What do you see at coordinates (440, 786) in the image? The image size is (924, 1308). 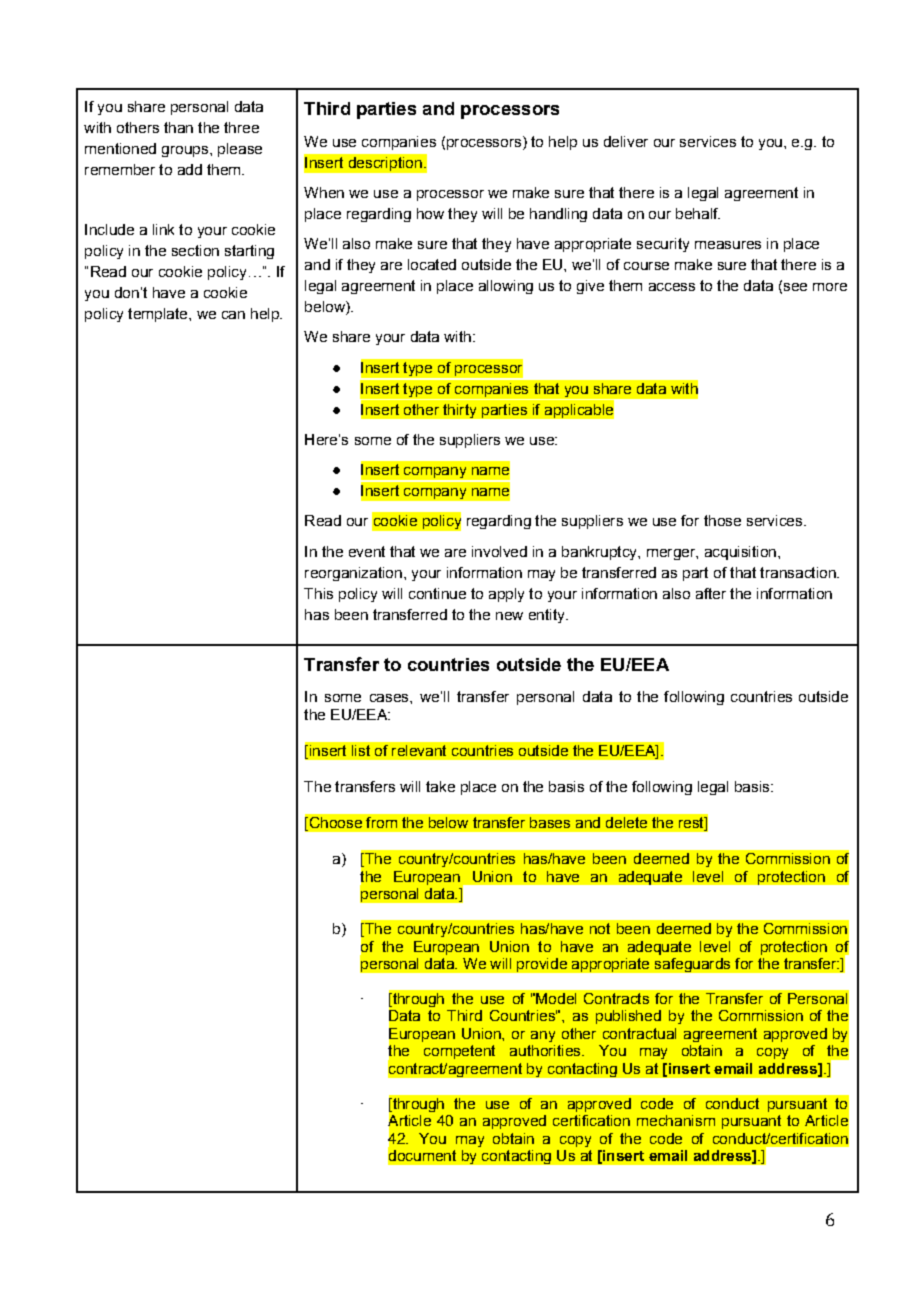 I see `take` at bounding box center [440, 786].
